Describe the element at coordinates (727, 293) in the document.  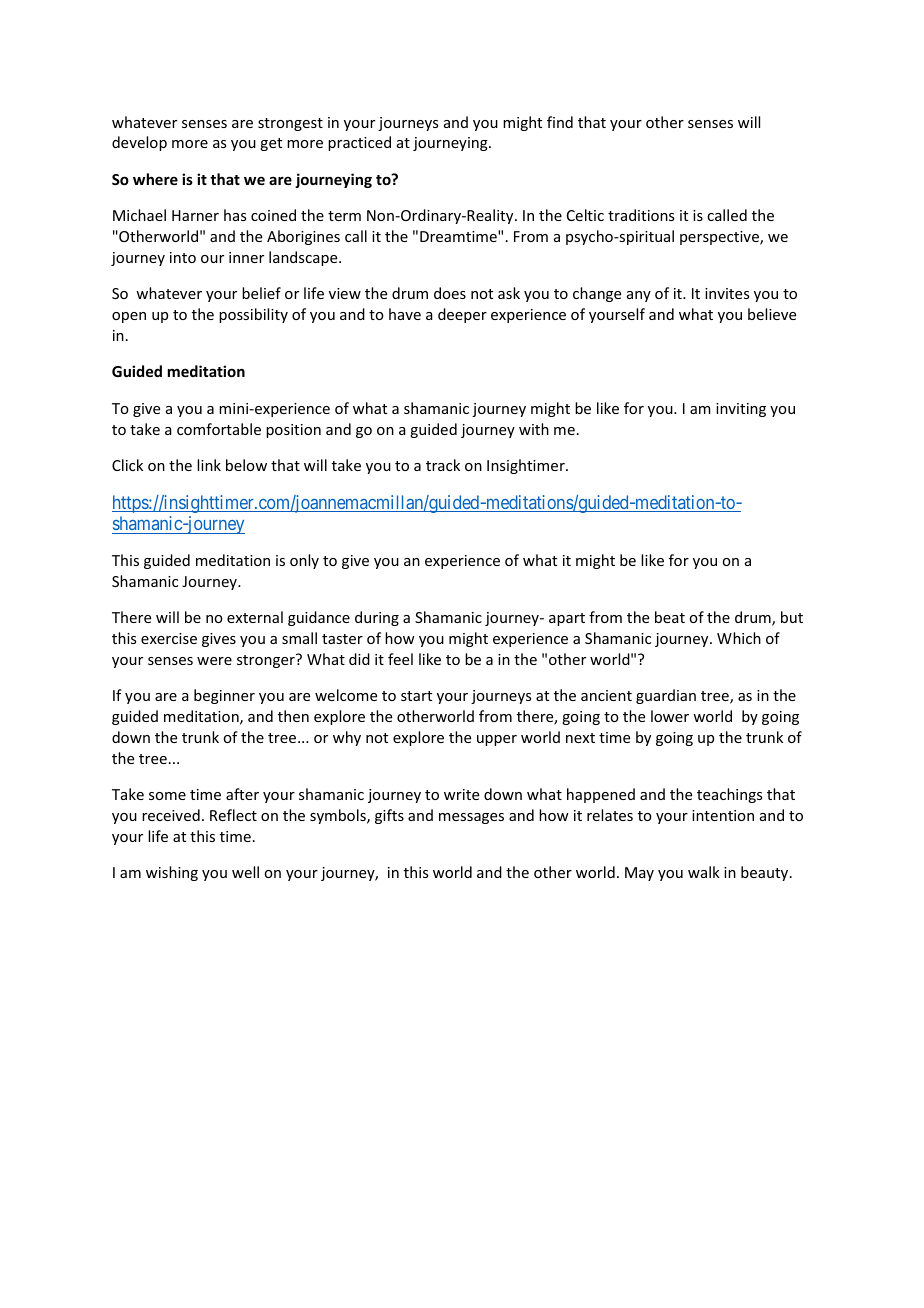
I see `invites` at that location.
